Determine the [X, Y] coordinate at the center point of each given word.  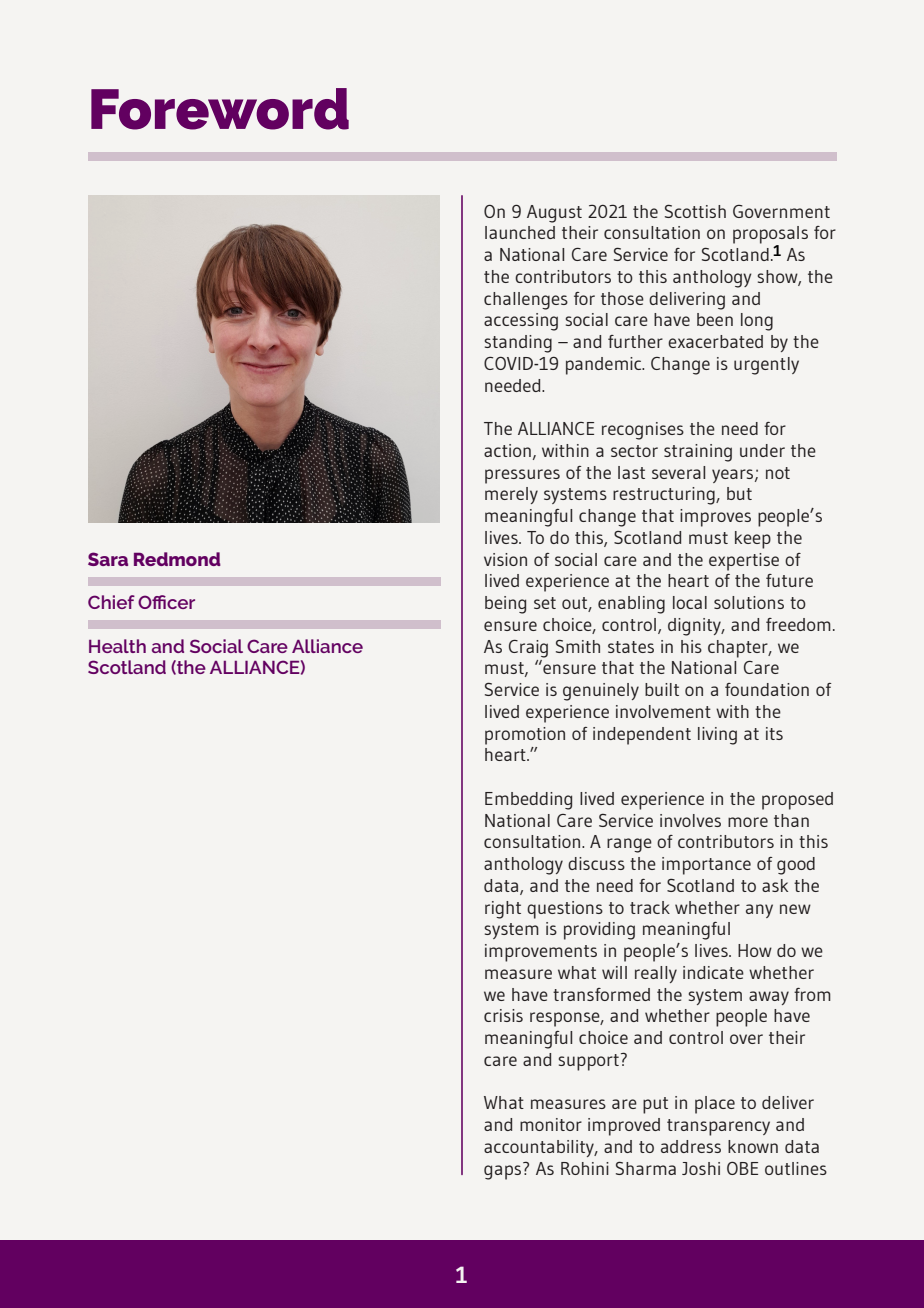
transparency [718, 1127]
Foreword [220, 109]
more [748, 822]
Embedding [528, 801]
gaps [504, 1171]
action [507, 450]
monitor [551, 1124]
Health [117, 646]
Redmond [177, 559]
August [554, 214]
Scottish [695, 211]
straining [698, 453]
